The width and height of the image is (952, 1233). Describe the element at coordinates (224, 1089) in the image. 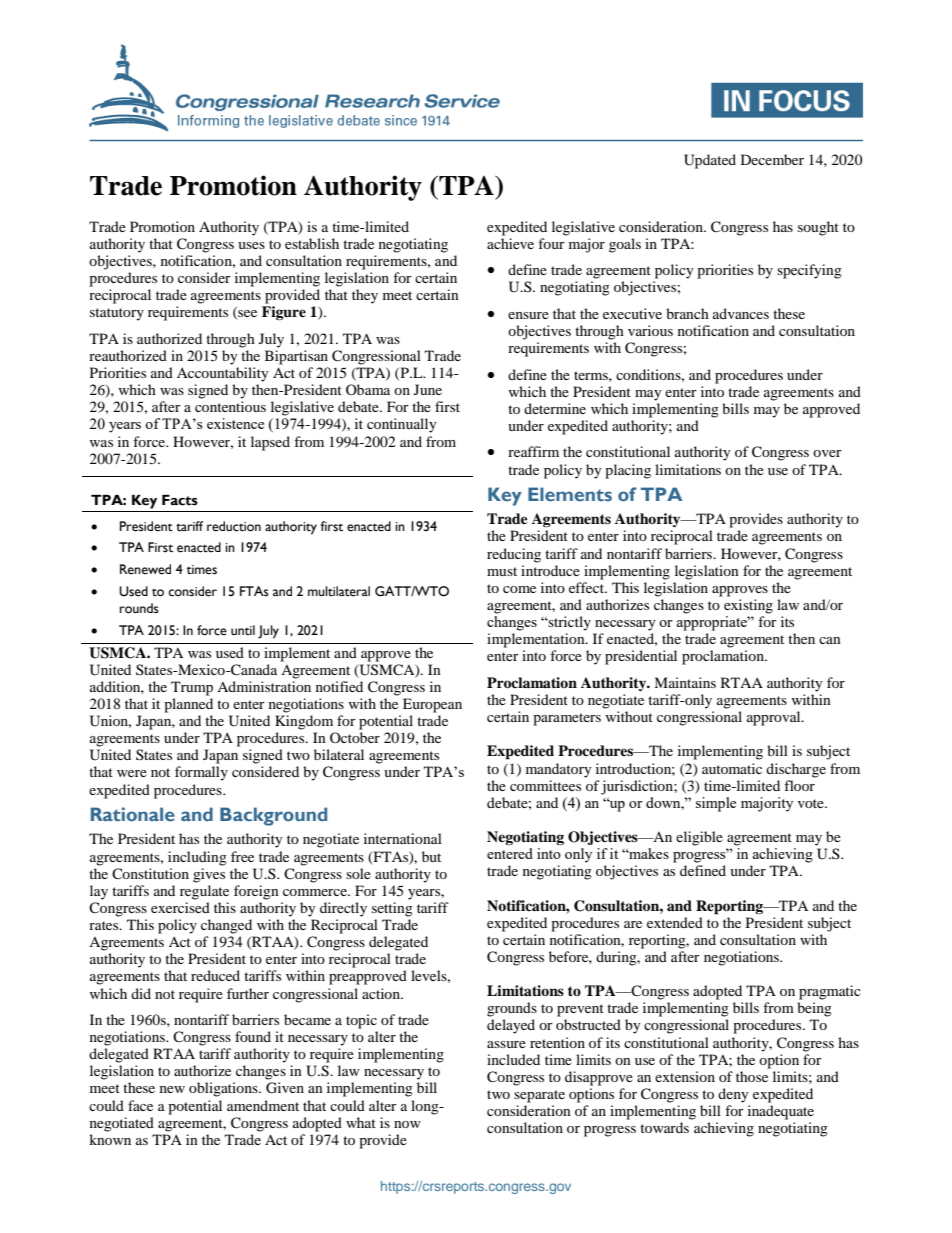

I see `obligations` at that location.
